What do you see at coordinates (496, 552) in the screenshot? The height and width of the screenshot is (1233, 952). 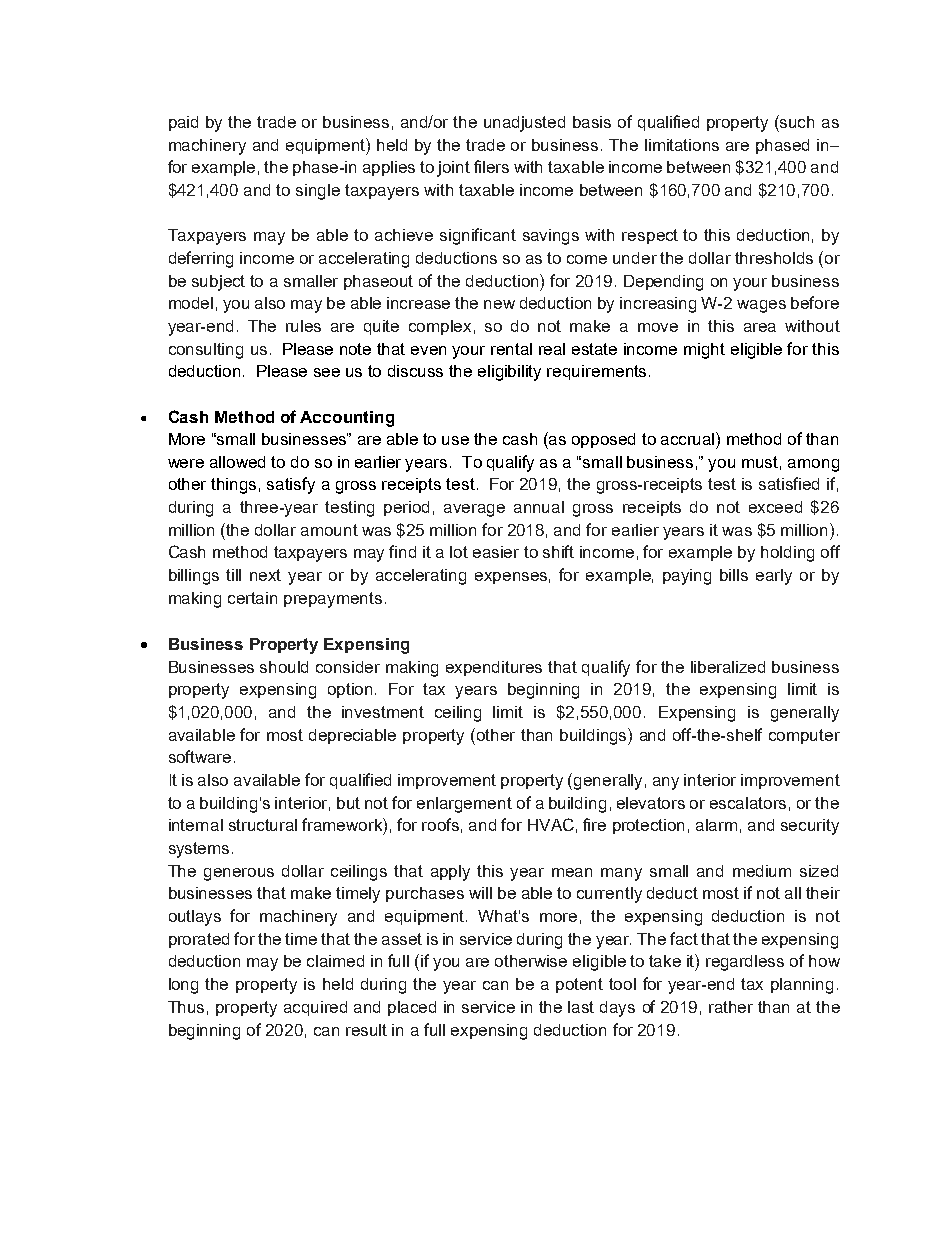 I see `easier` at bounding box center [496, 552].
